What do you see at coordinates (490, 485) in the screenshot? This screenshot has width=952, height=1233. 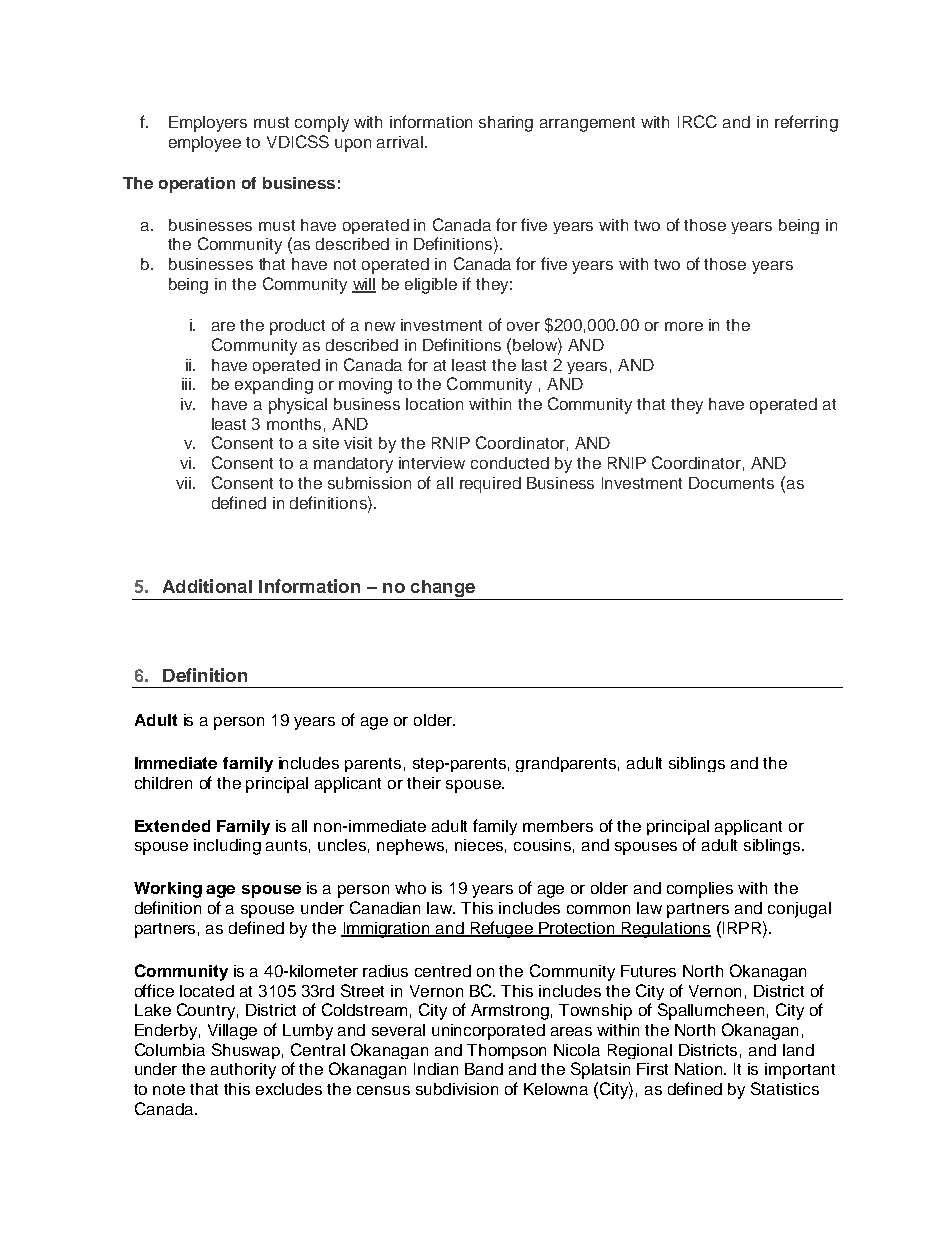 I see `required` at bounding box center [490, 485].
